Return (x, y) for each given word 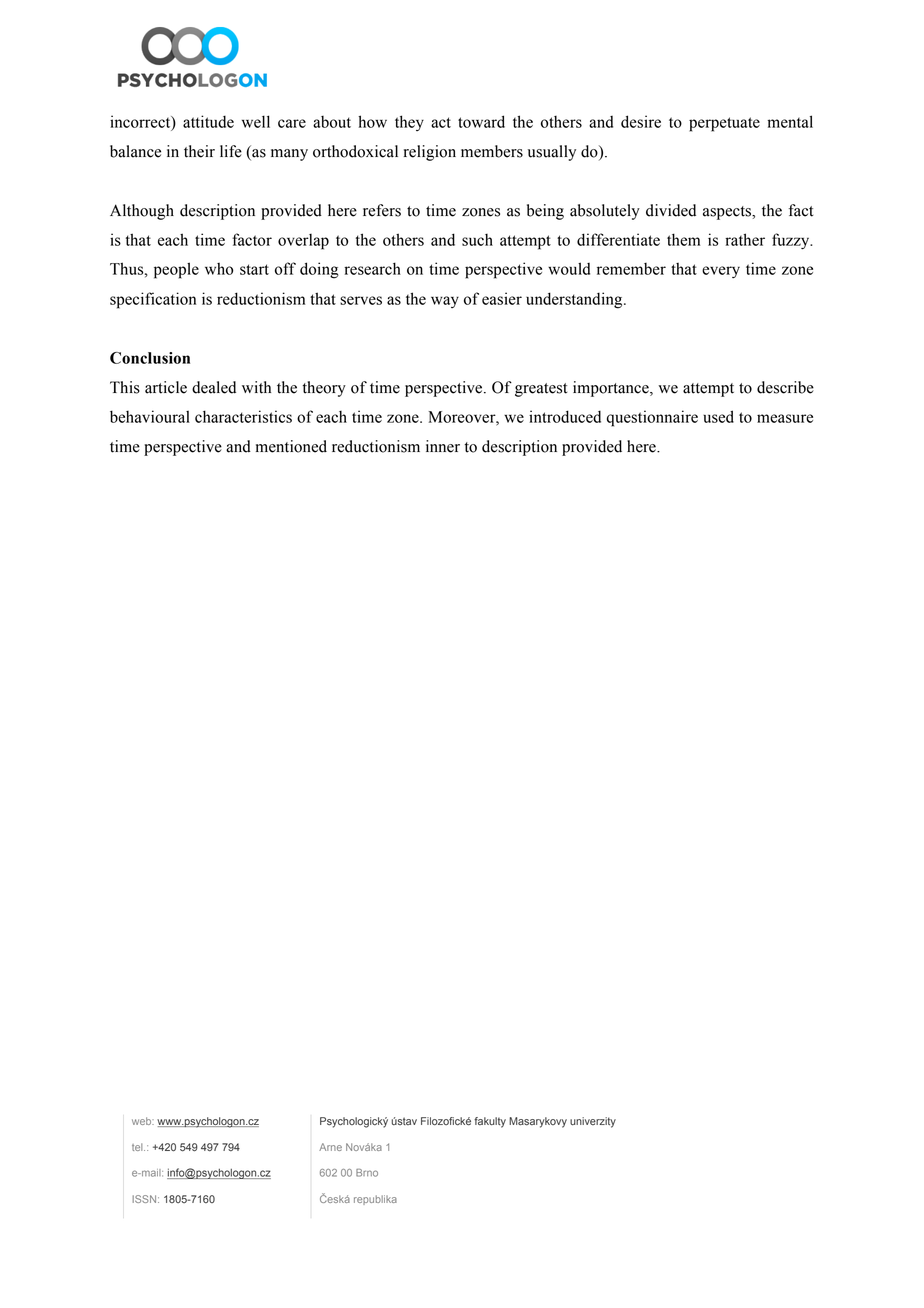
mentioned (291, 446)
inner (443, 446)
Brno (367, 1173)
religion (430, 153)
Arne (330, 1147)
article (166, 387)
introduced (565, 416)
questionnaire (652, 418)
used (718, 416)
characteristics (243, 416)
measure (785, 418)
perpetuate (724, 124)
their (199, 151)
